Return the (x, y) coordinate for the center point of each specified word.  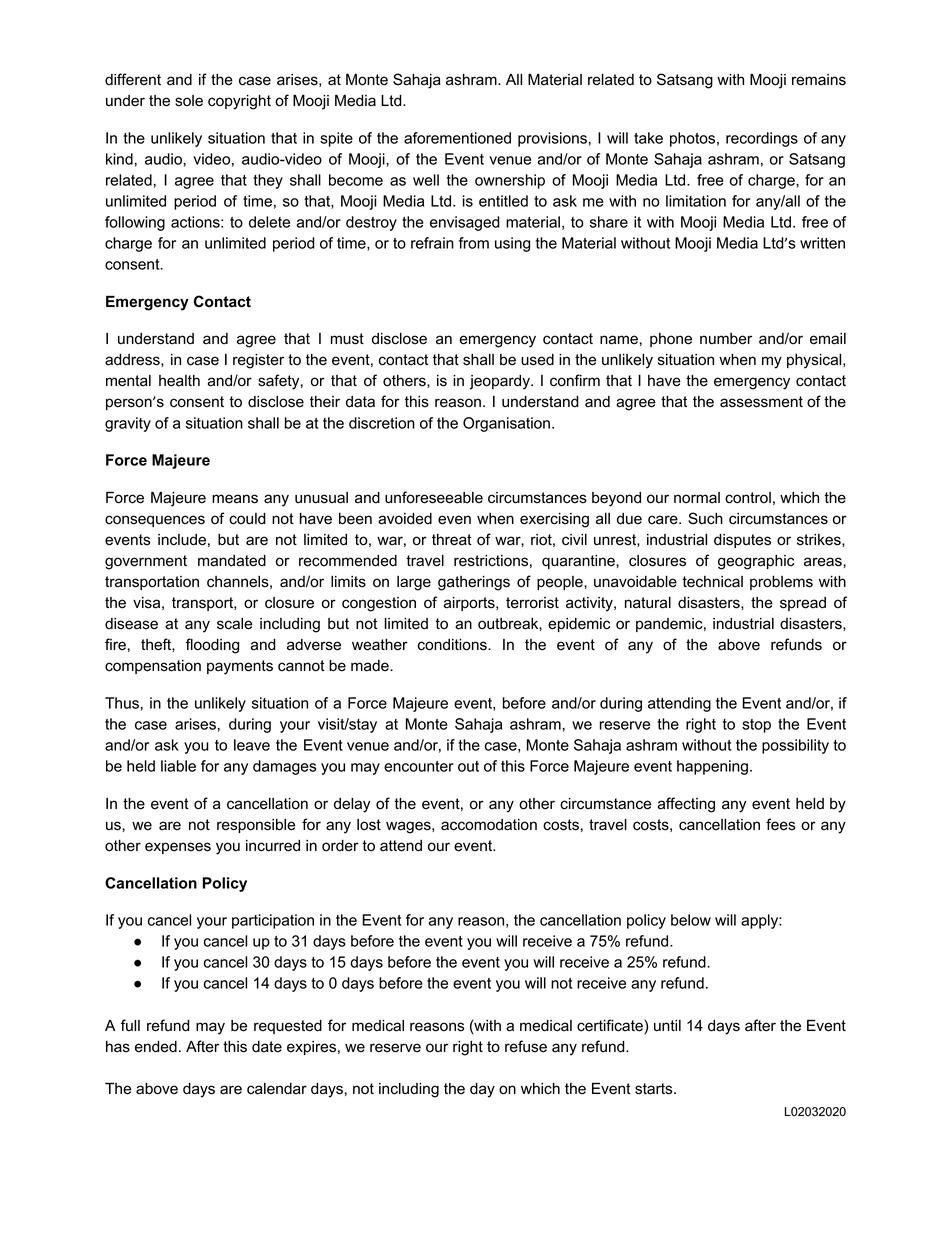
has (118, 1047)
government (146, 562)
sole (189, 101)
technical (712, 582)
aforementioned (457, 138)
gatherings (474, 583)
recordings (762, 139)
